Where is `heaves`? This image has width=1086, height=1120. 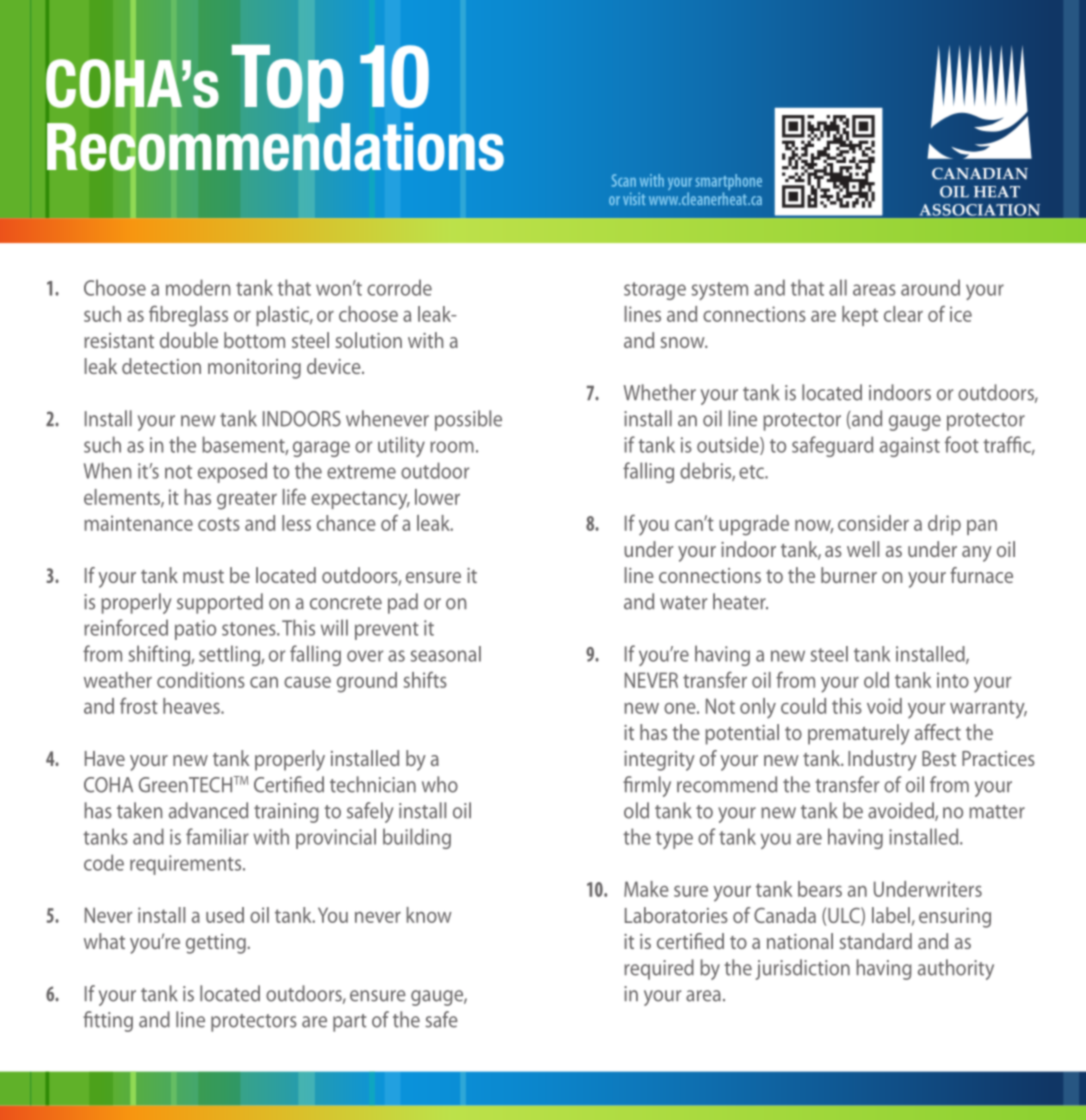 heaves is located at coordinates (192, 706).
